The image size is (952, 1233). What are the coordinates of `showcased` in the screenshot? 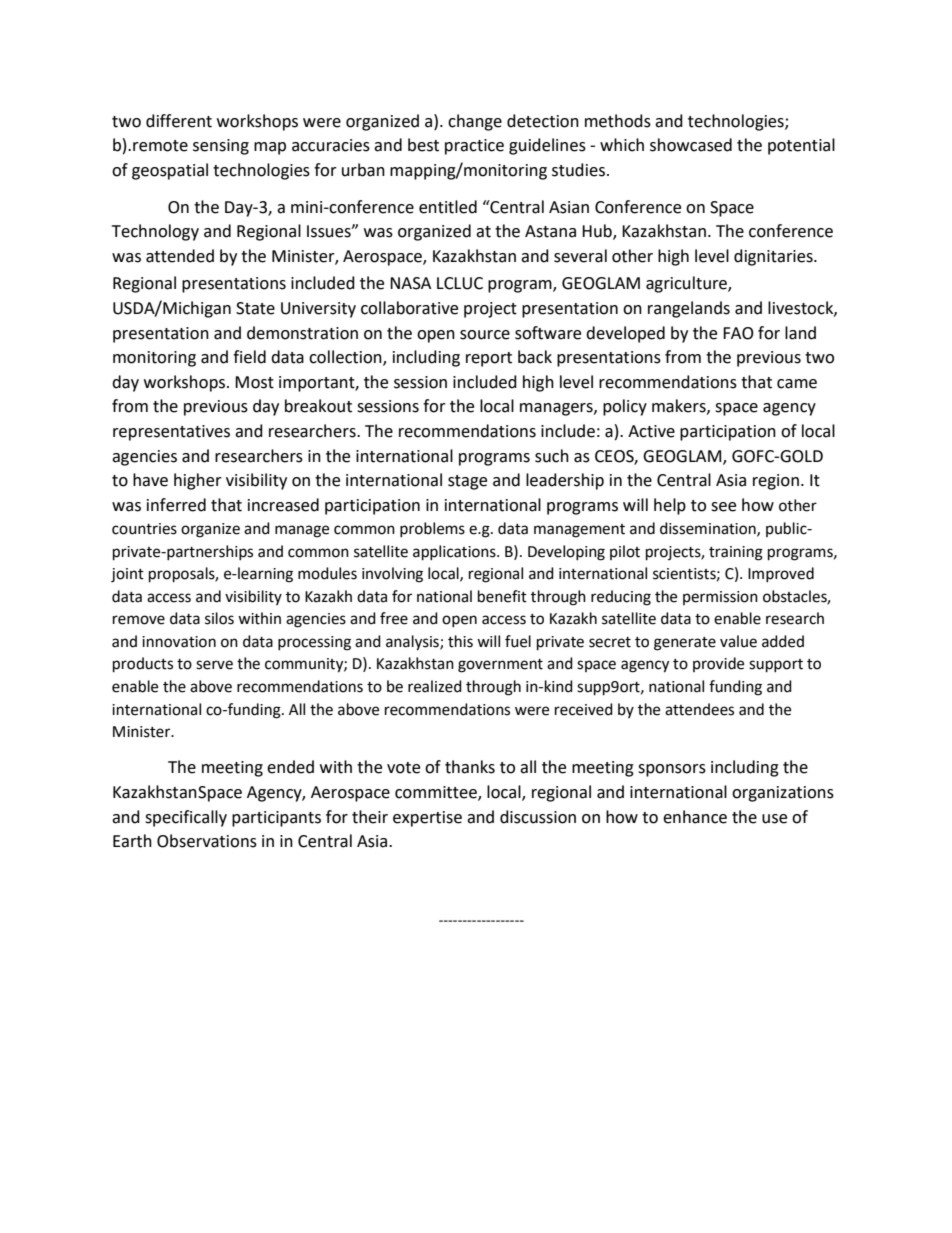 It's located at (691, 145).
